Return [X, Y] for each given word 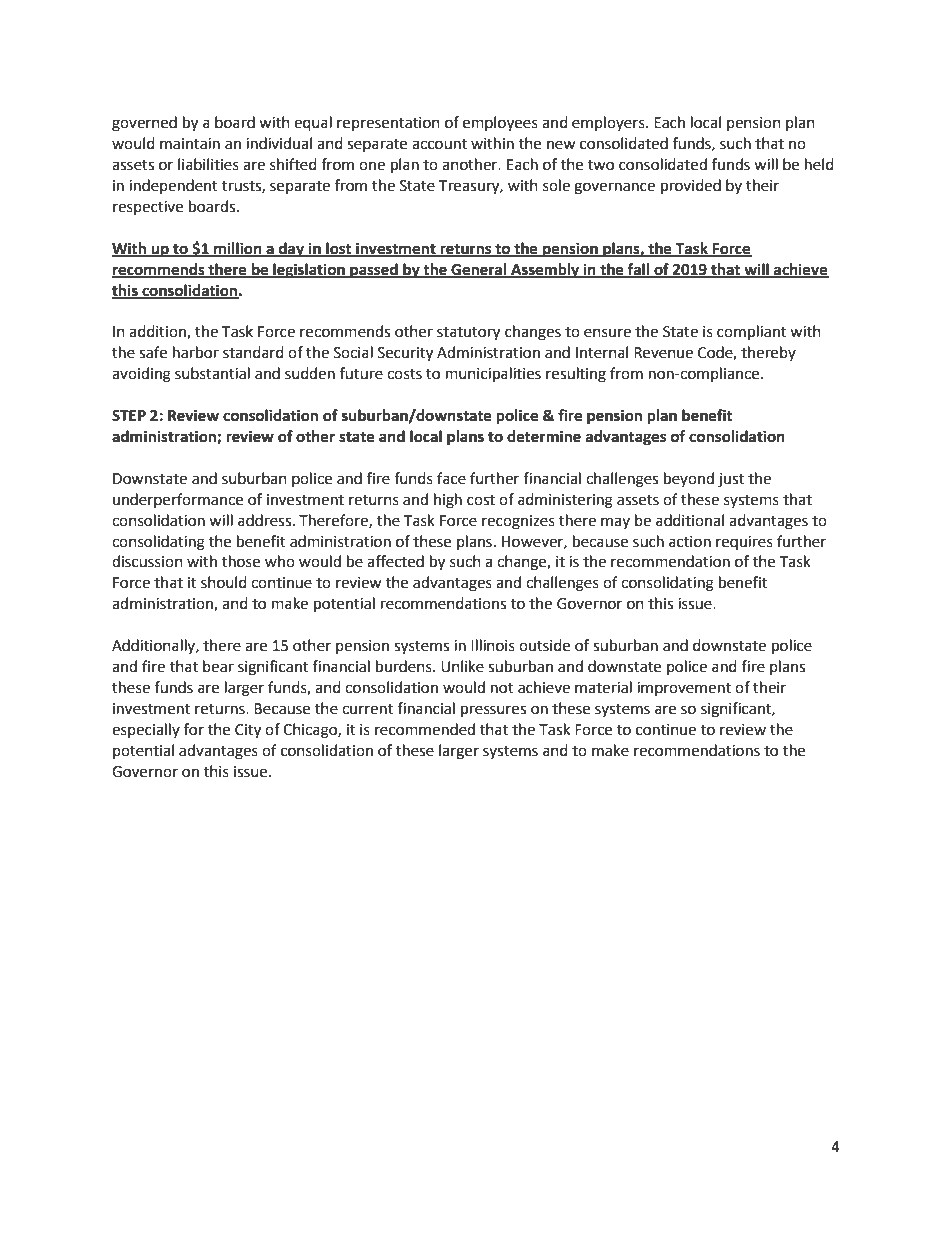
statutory [468, 334]
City [248, 731]
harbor [196, 352]
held [819, 164]
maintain [190, 144]
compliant [751, 333]
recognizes [518, 522]
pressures [493, 711]
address [266, 520]
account [439, 144]
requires [744, 543]
